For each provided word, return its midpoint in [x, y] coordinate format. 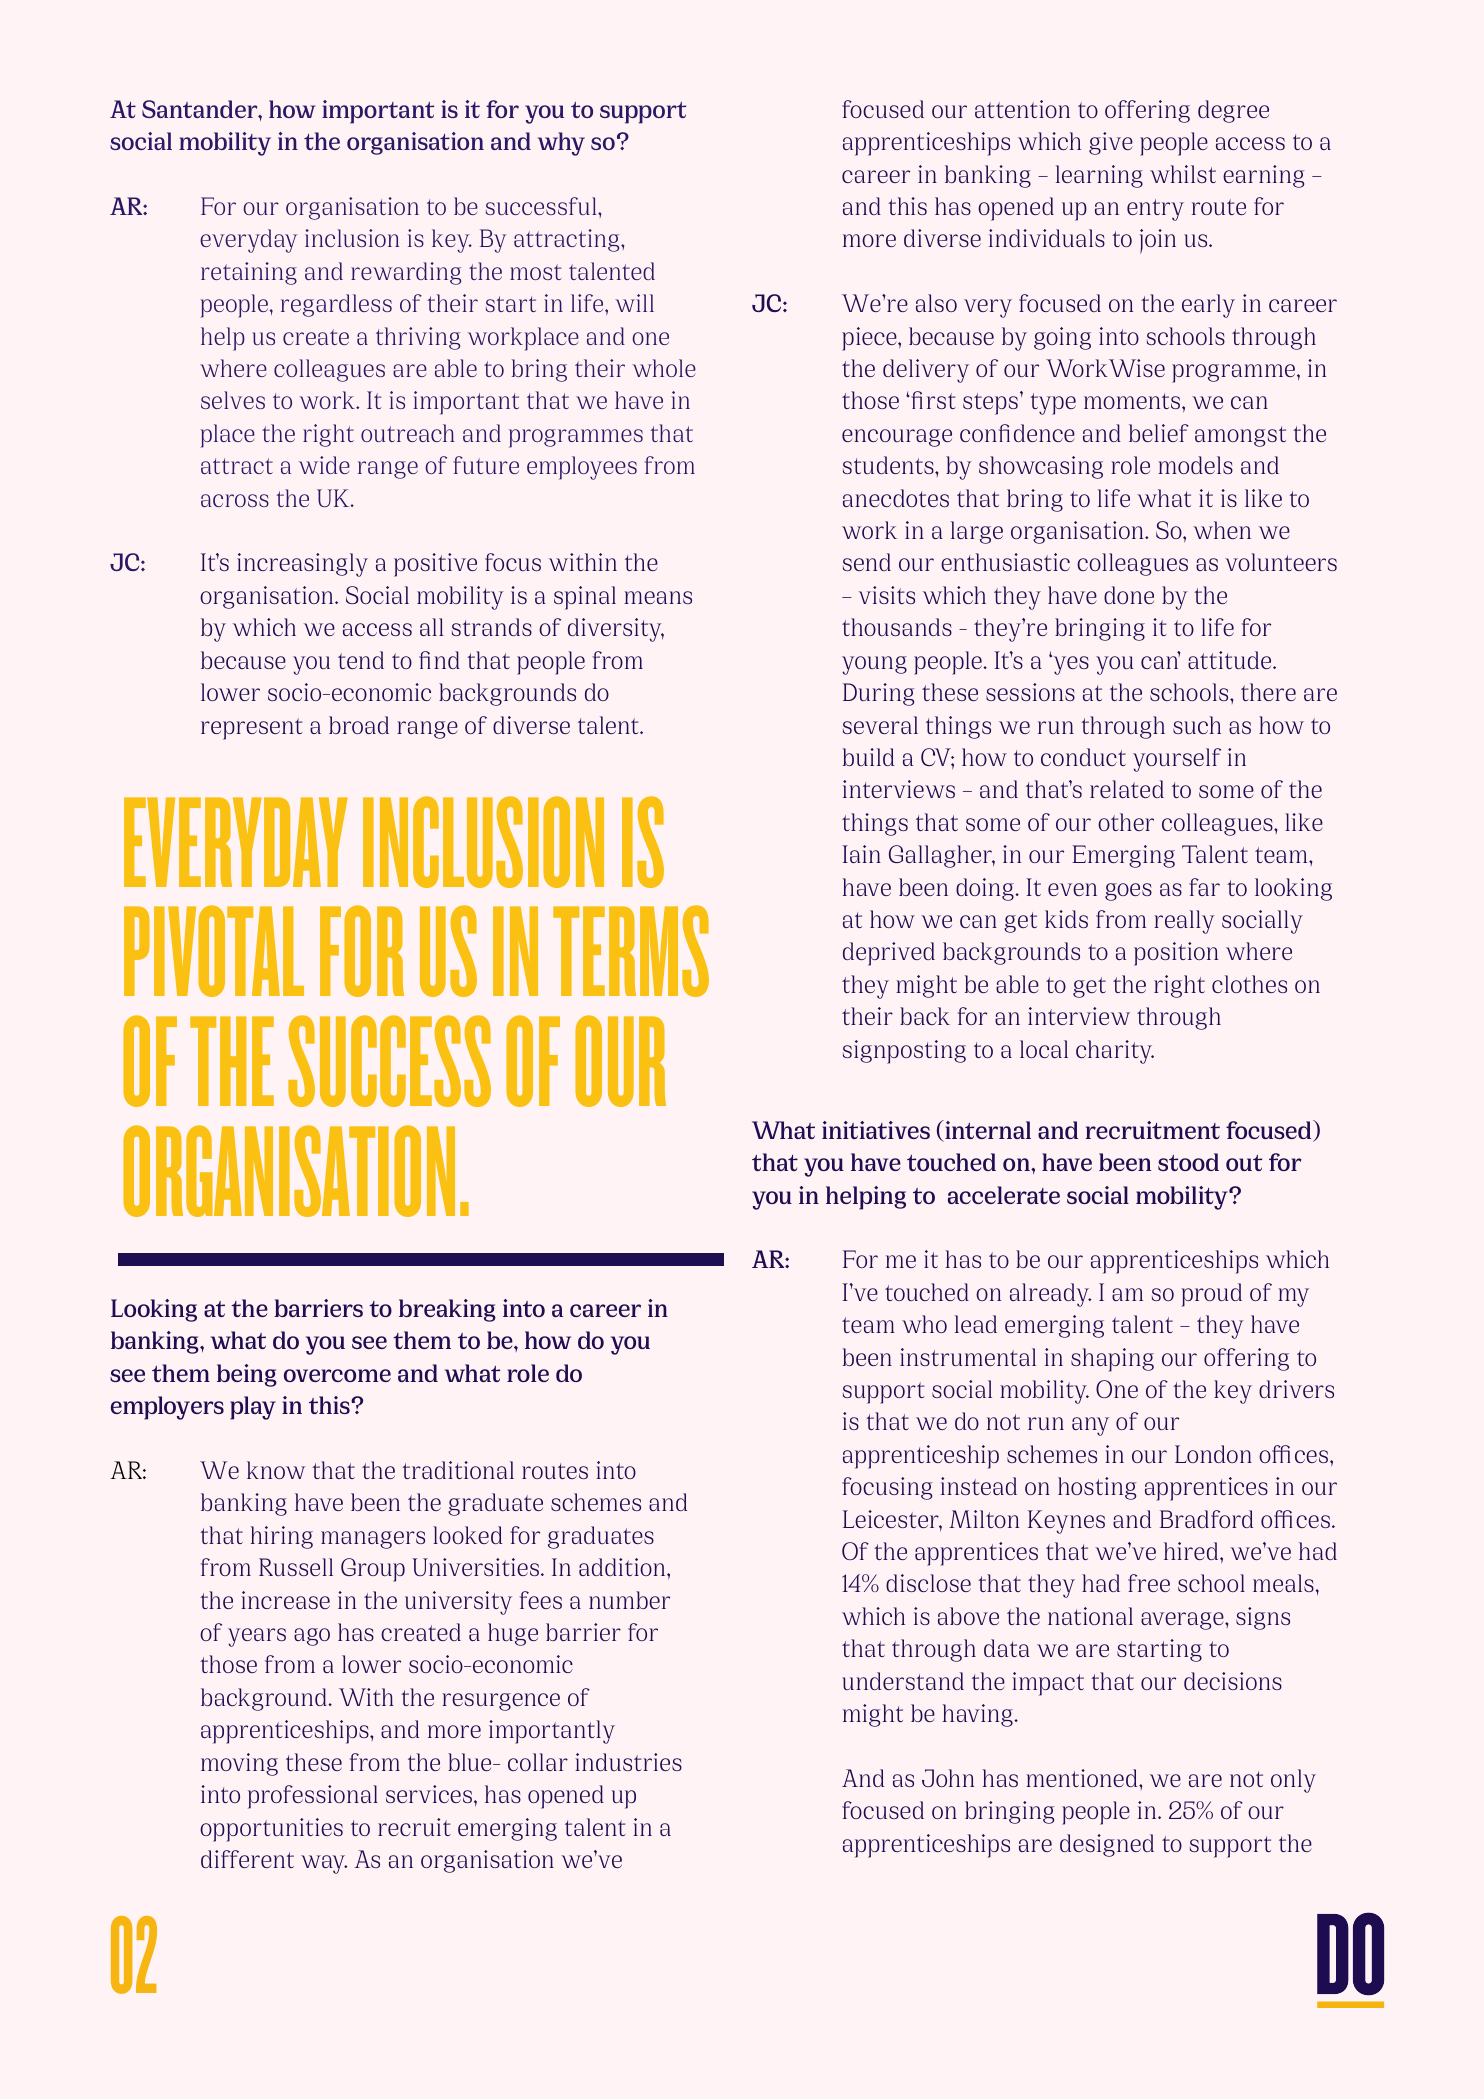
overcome [337, 1375]
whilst [1183, 174]
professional [313, 1797]
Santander [201, 109]
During [878, 694]
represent [252, 729]
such [1197, 725]
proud [1211, 1295]
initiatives [876, 1130]
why [561, 144]
